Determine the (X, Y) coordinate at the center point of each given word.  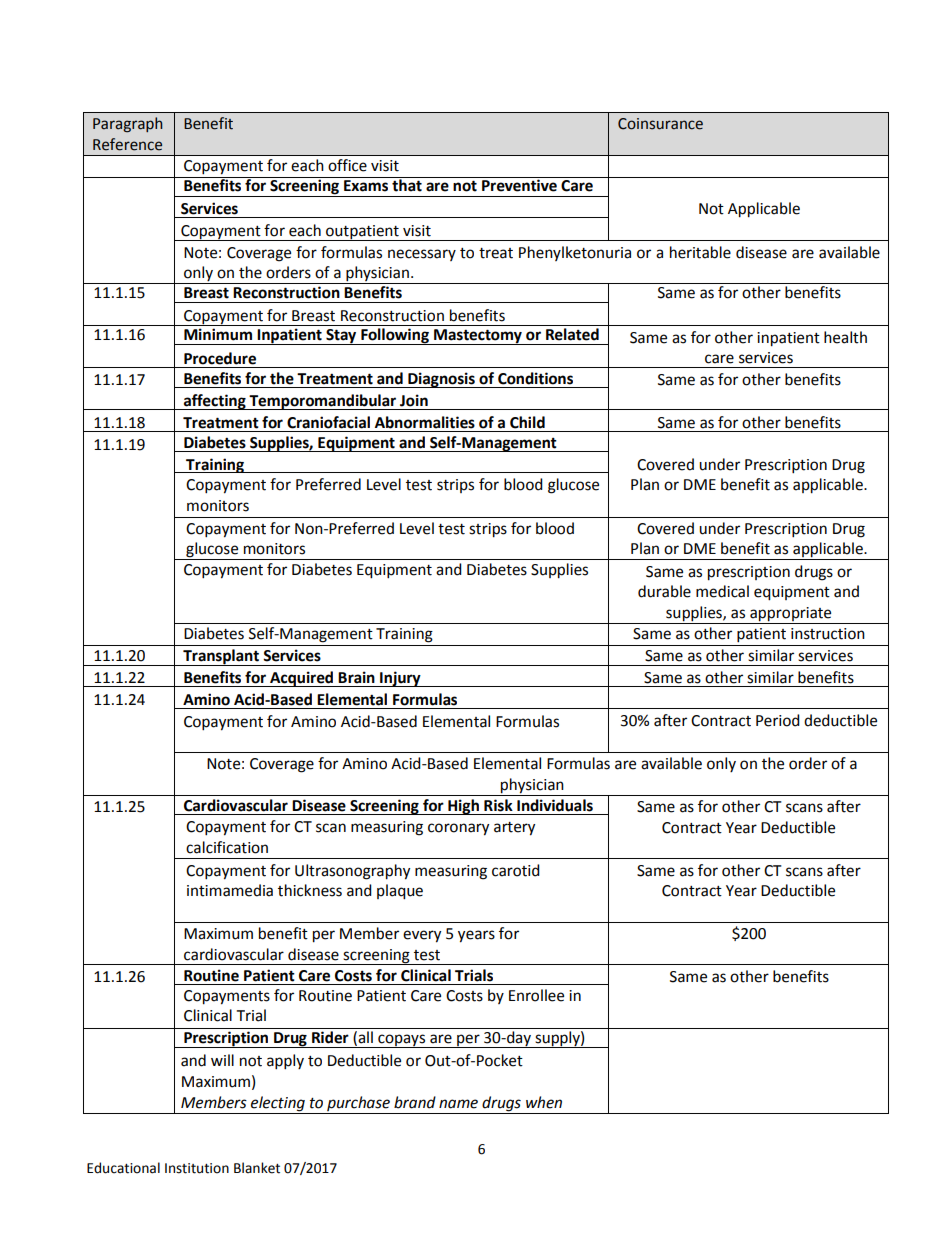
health (845, 337)
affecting (214, 402)
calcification (227, 847)
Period (778, 720)
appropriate (790, 614)
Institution (197, 1168)
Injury (400, 679)
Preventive (519, 184)
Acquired (302, 679)
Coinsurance (660, 124)
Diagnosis (441, 380)
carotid (516, 870)
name (458, 1104)
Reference (127, 144)
